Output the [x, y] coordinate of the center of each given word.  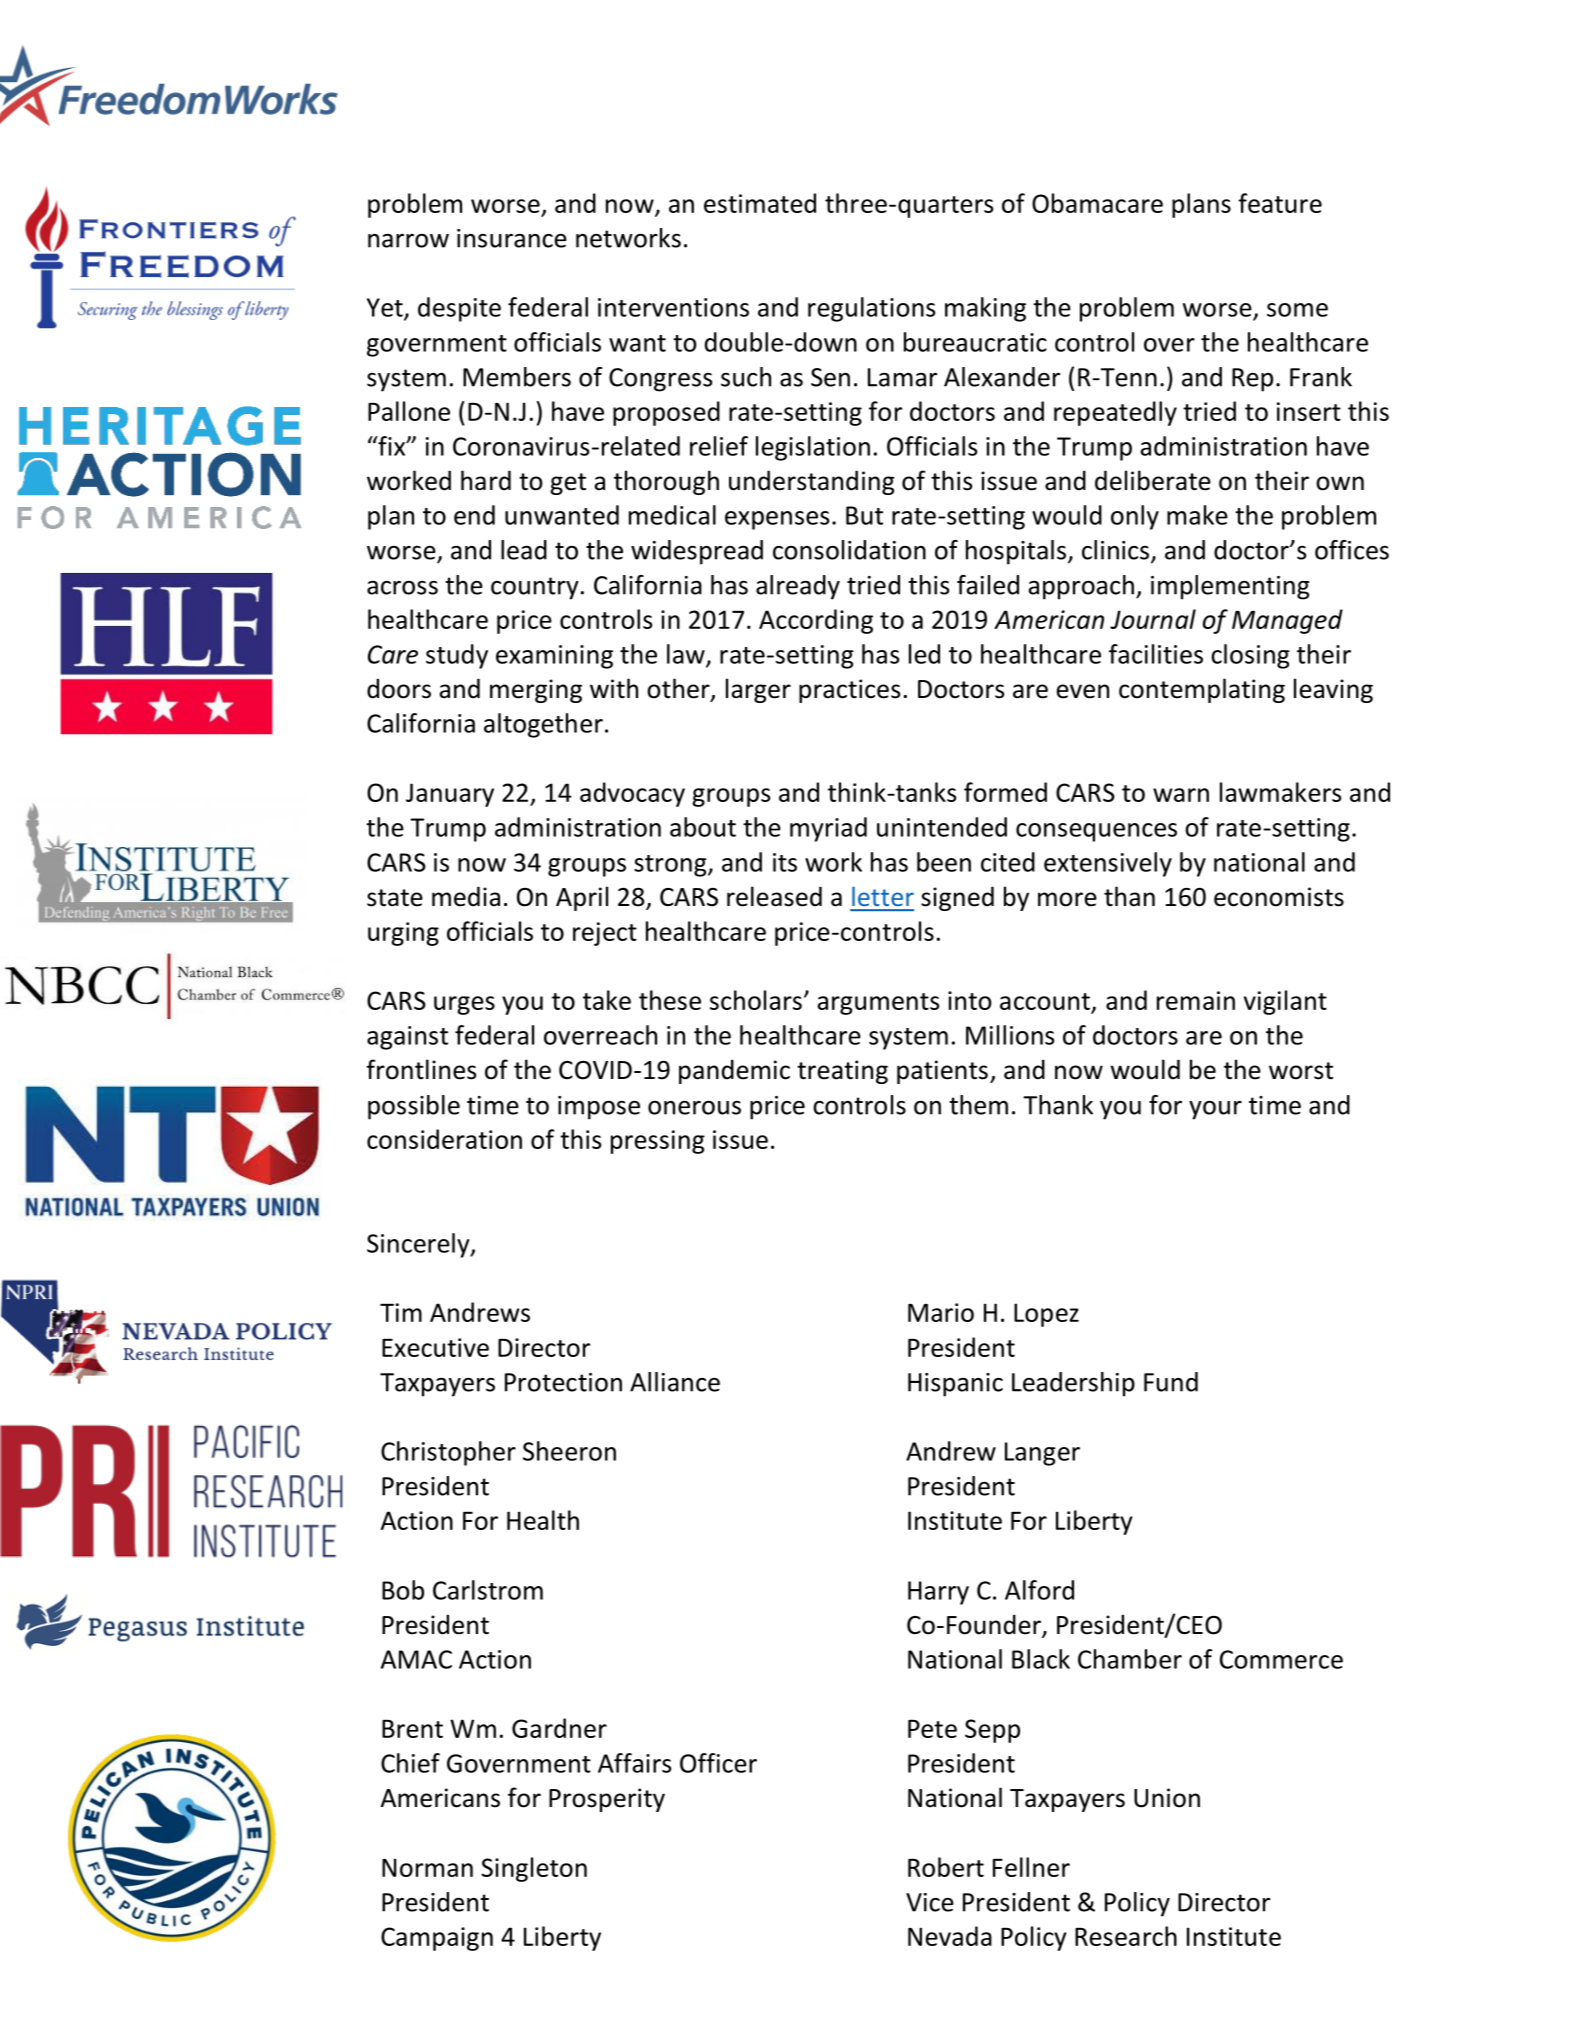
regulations [871, 309]
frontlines [421, 1069]
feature [1280, 203]
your [1215, 1110]
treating [842, 1072]
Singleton [534, 1869]
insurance [512, 238]
